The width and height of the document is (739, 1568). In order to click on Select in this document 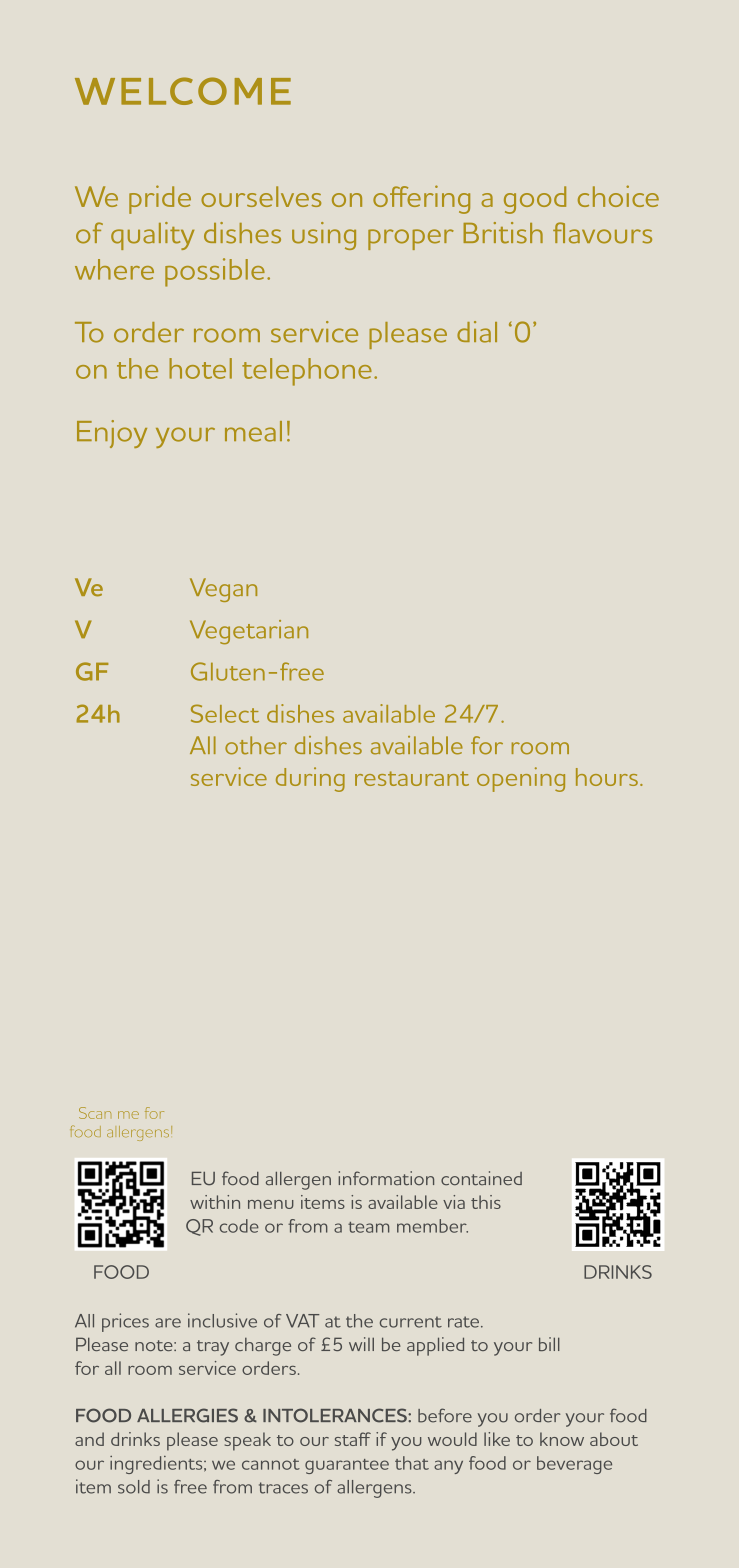, I will do `click(225, 713)`.
